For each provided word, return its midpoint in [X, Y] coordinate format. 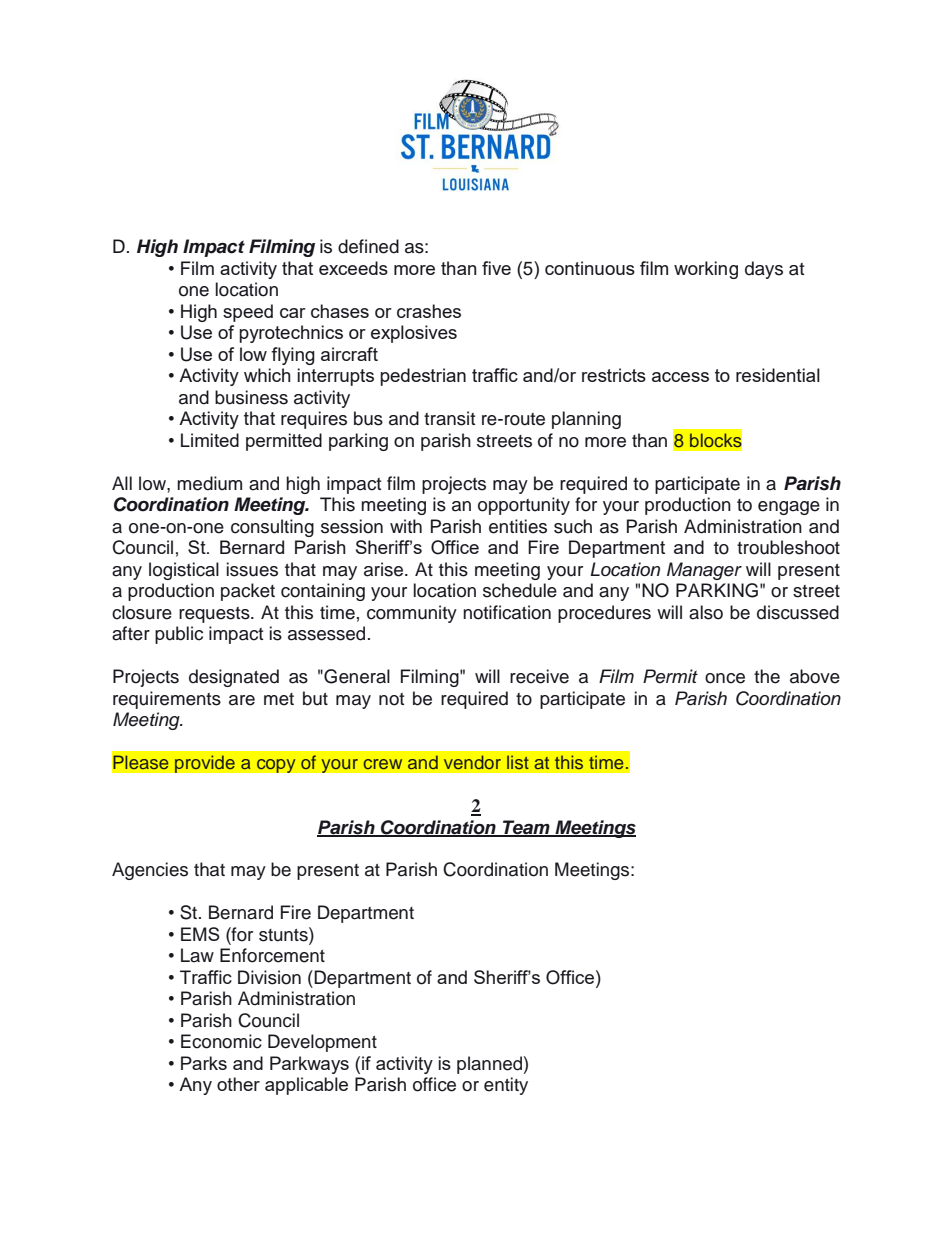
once [725, 678]
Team [526, 828]
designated [234, 678]
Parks [204, 1063]
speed [248, 313]
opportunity [524, 506]
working [706, 270]
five [496, 268]
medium [209, 483]
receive [539, 676]
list [518, 762]
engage [789, 508]
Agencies [150, 871]
